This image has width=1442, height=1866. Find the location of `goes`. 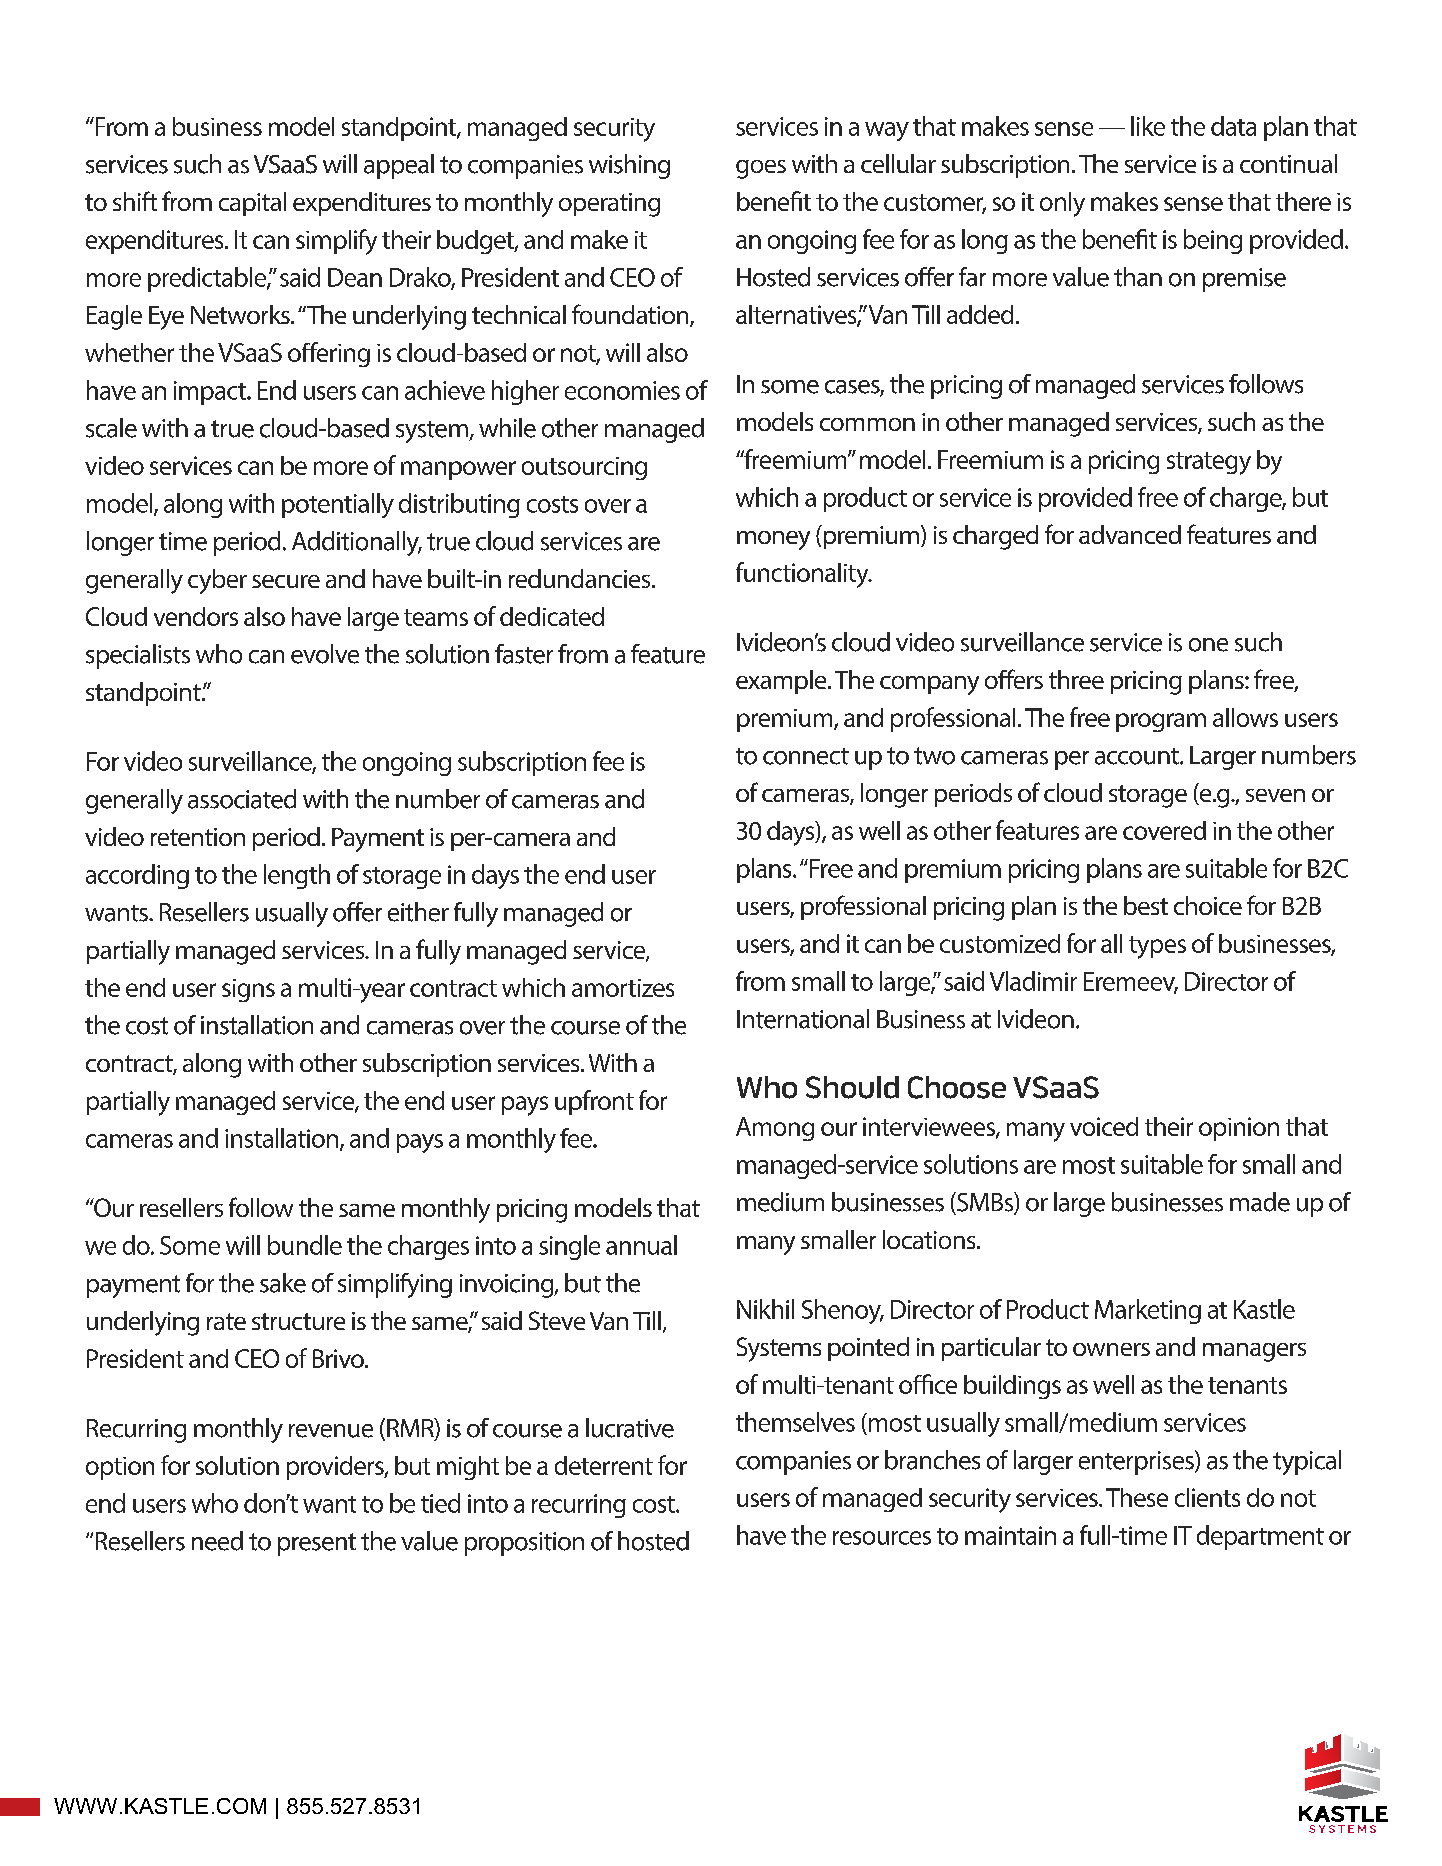

goes is located at coordinates (761, 169).
